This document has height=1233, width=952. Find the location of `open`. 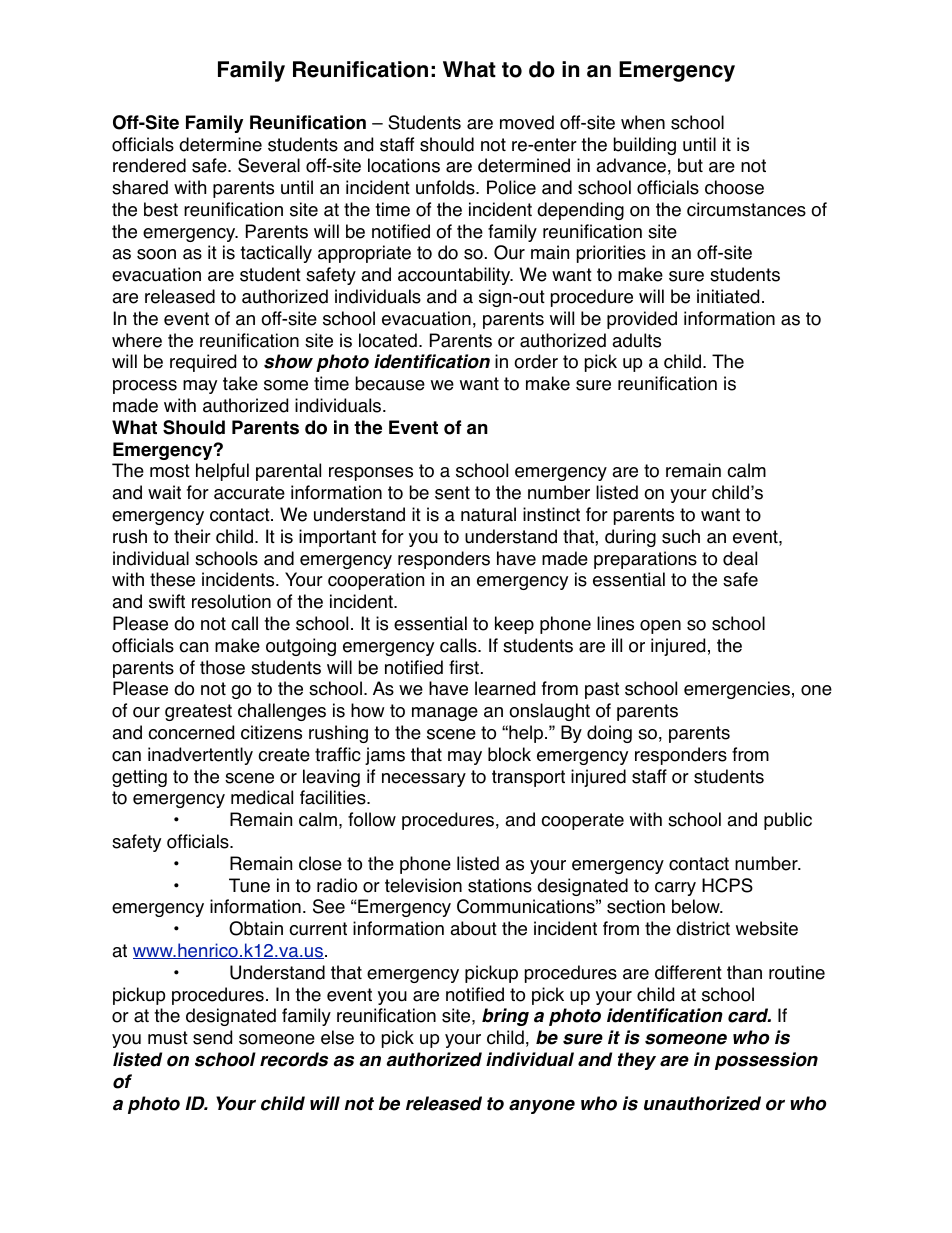

open is located at coordinates (660, 627).
